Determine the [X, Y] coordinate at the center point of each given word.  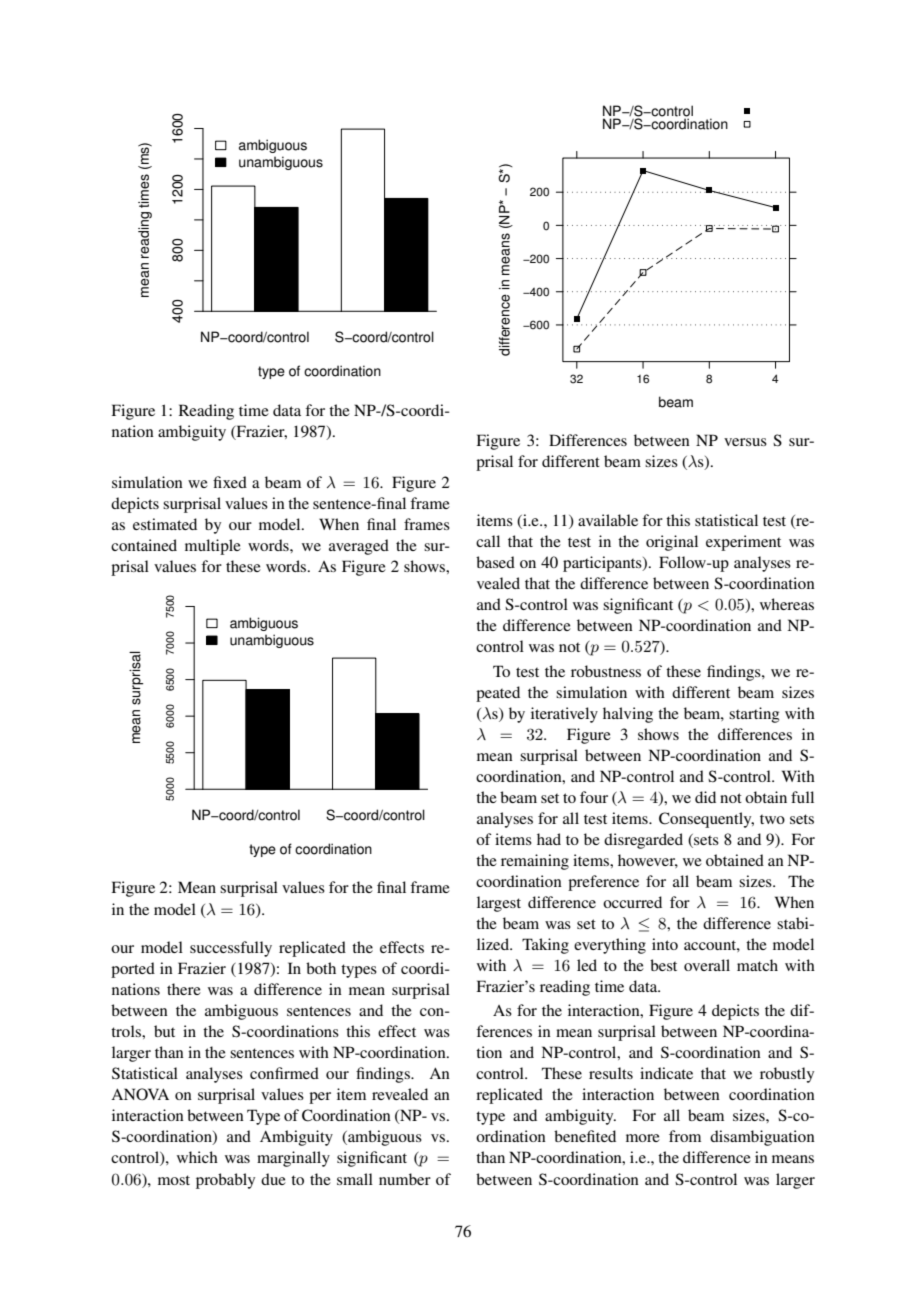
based [495, 562]
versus [745, 442]
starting [754, 715]
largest [499, 904]
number [405, 1179]
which [197, 1157]
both [321, 968]
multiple [213, 547]
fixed [230, 482]
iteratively [564, 715]
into [665, 944]
